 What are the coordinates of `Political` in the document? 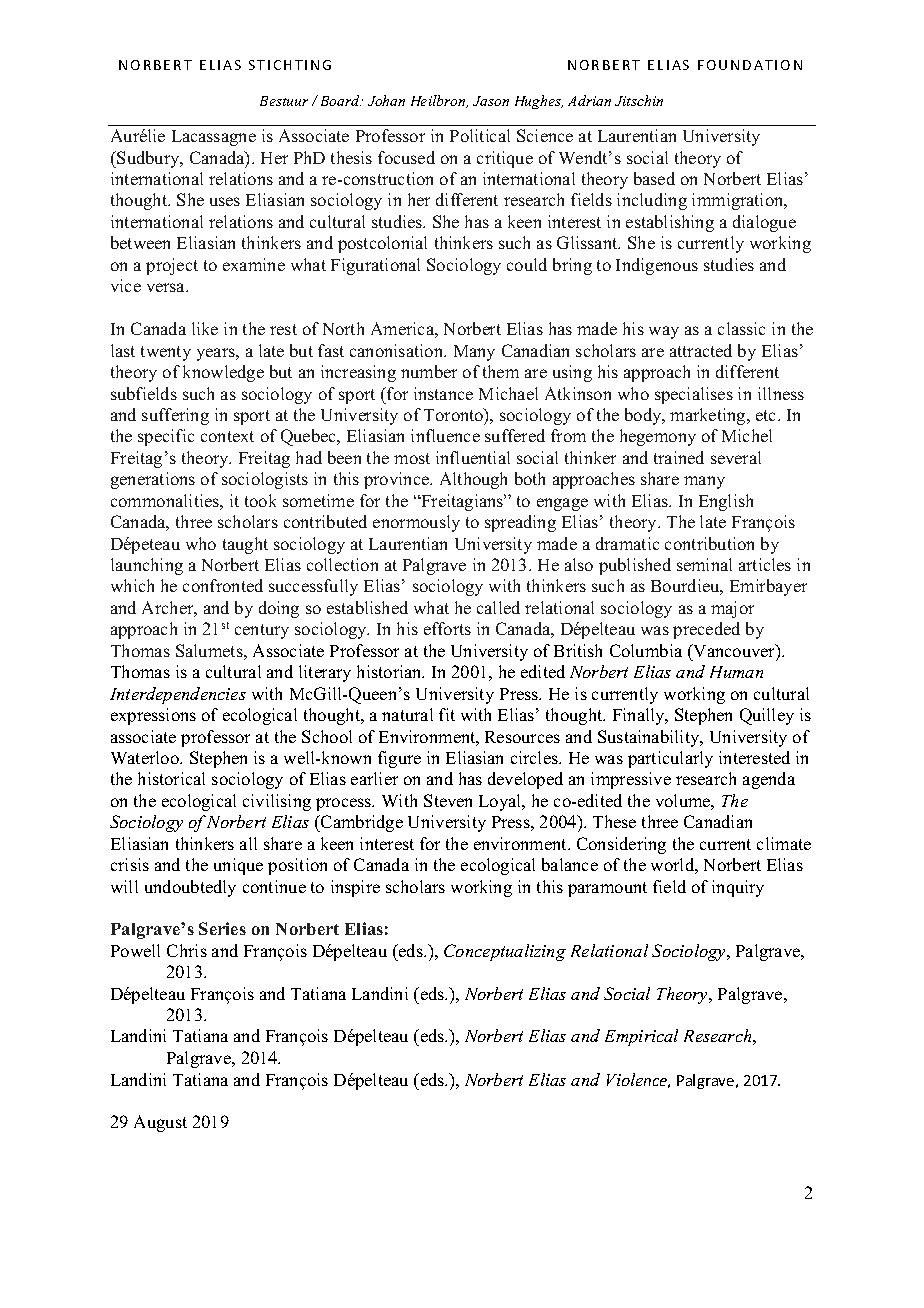 It's located at (480, 135).
